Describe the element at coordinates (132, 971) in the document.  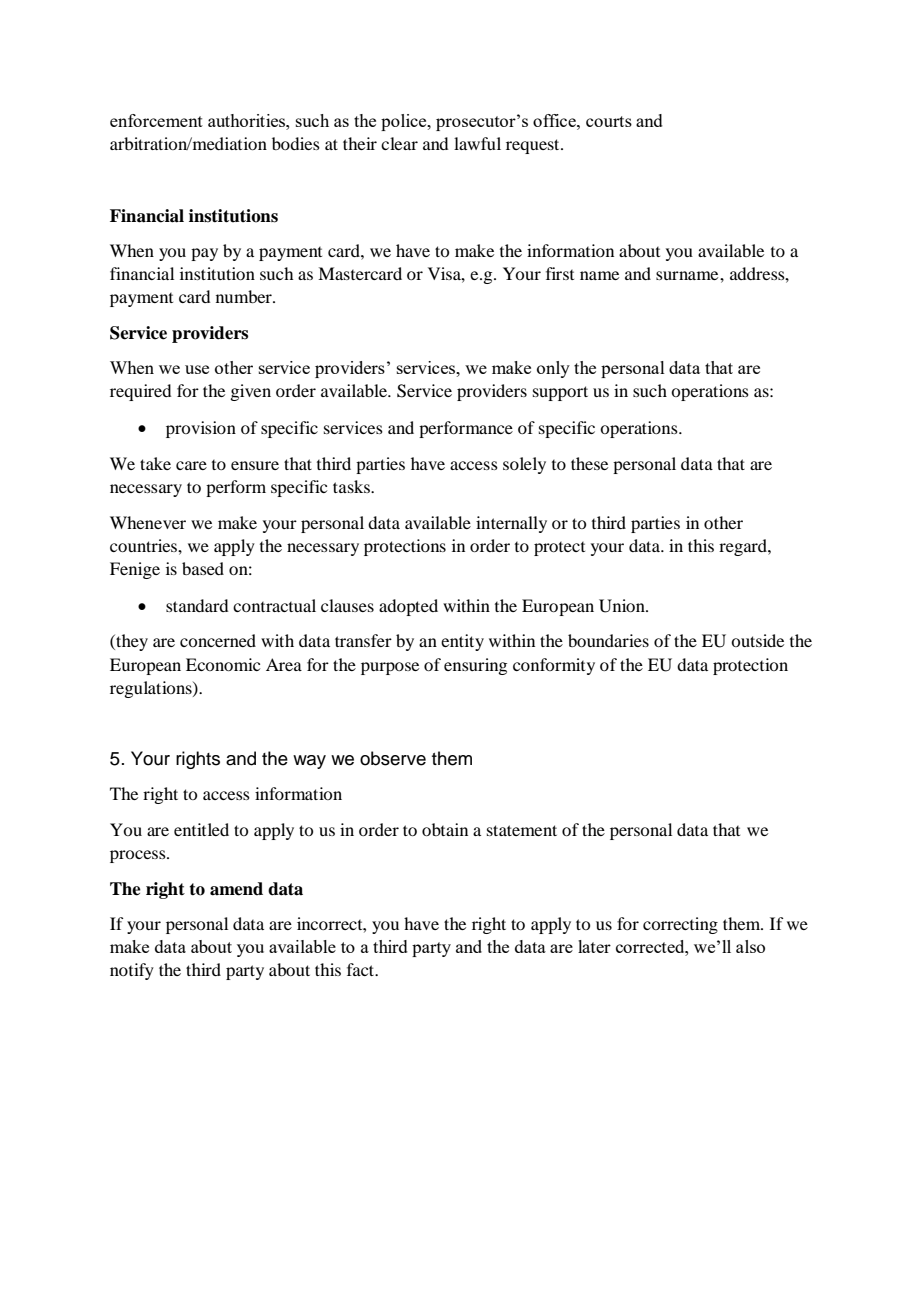
I see `notify` at that location.
